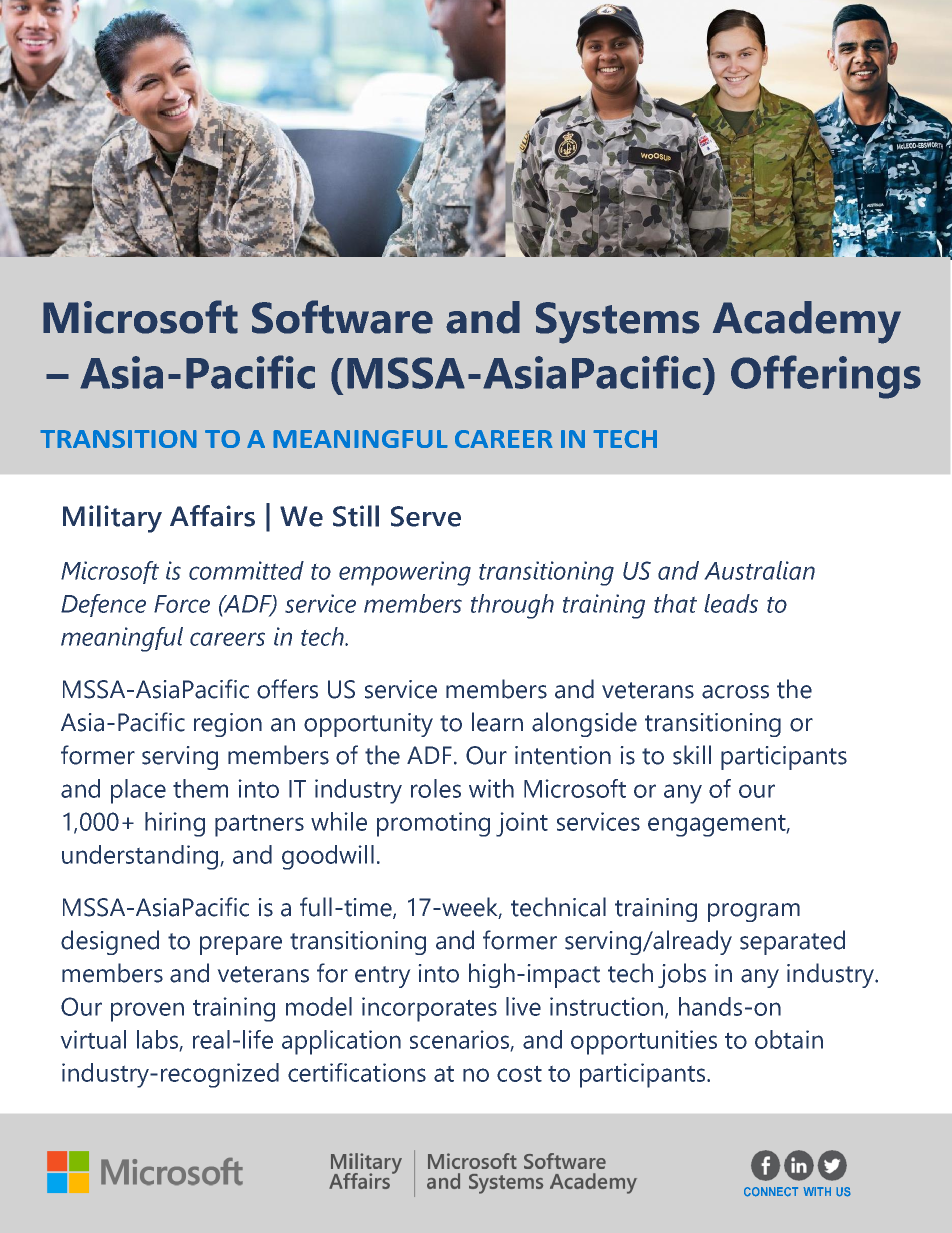 This page has width=952, height=1233. I want to click on skill, so click(692, 755).
